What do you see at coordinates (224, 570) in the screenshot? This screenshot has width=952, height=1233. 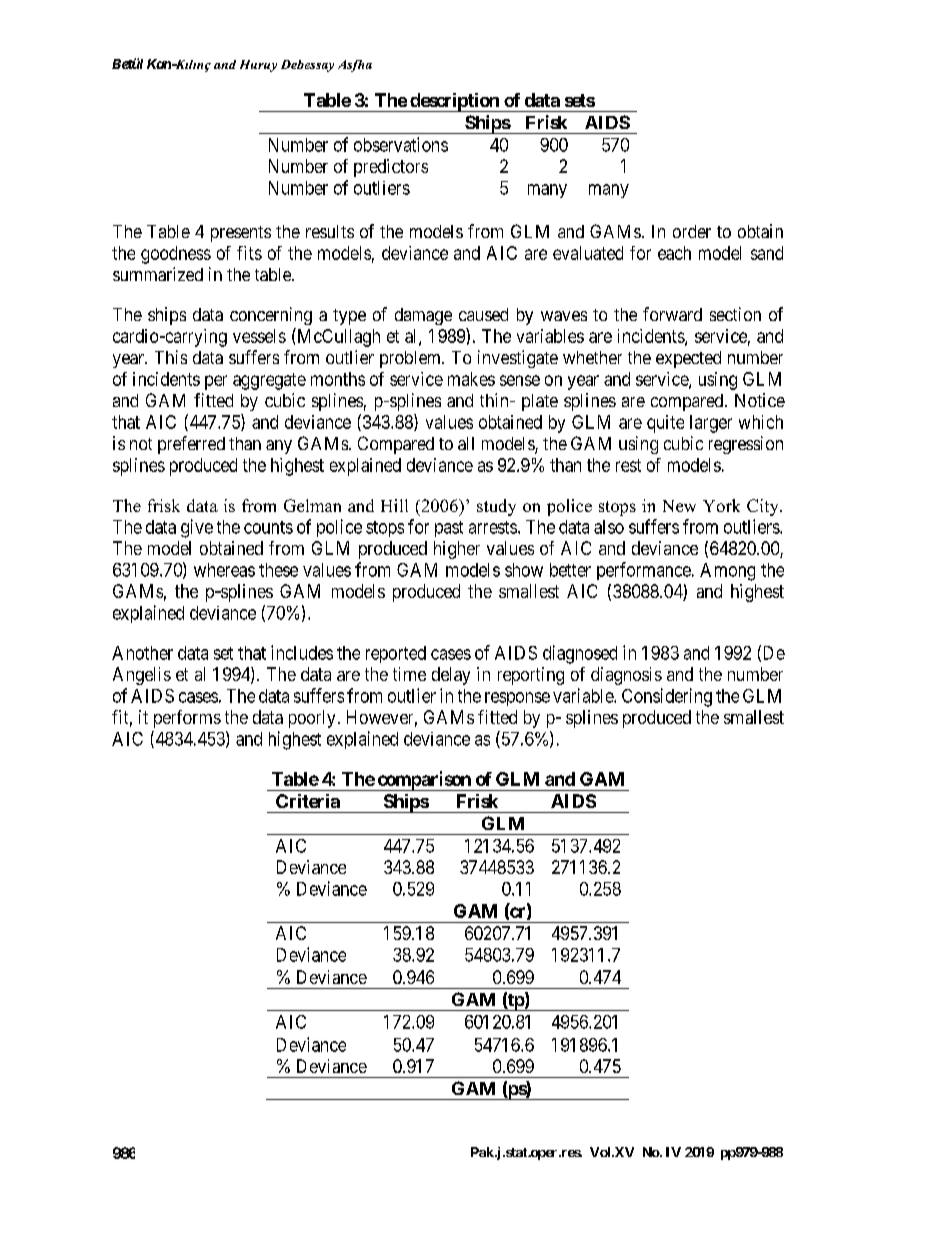 I see `whereas` at bounding box center [224, 570].
